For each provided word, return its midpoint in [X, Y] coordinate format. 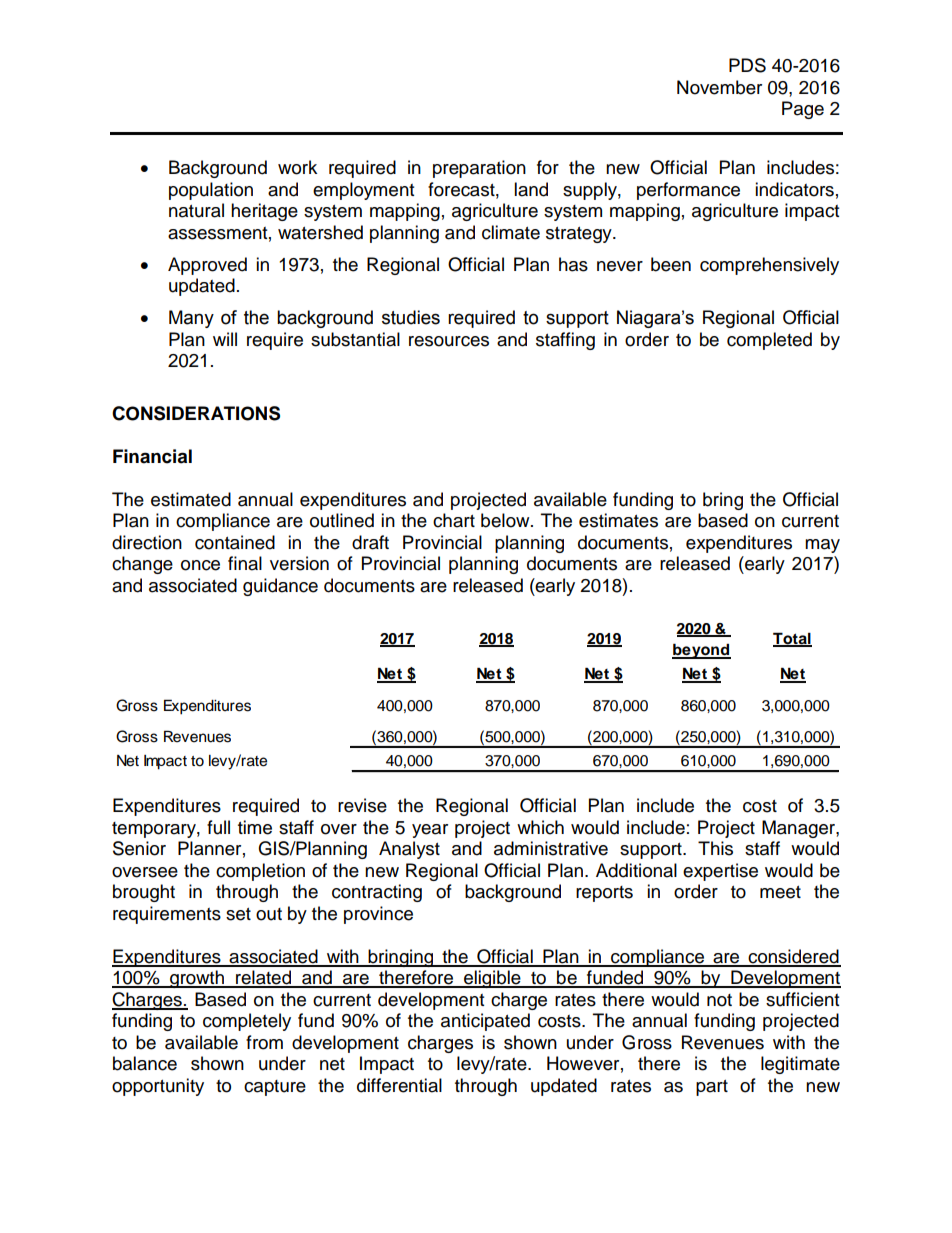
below [506, 520]
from [264, 1042]
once [200, 565]
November [719, 87]
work [297, 167]
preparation [479, 169]
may [822, 546]
